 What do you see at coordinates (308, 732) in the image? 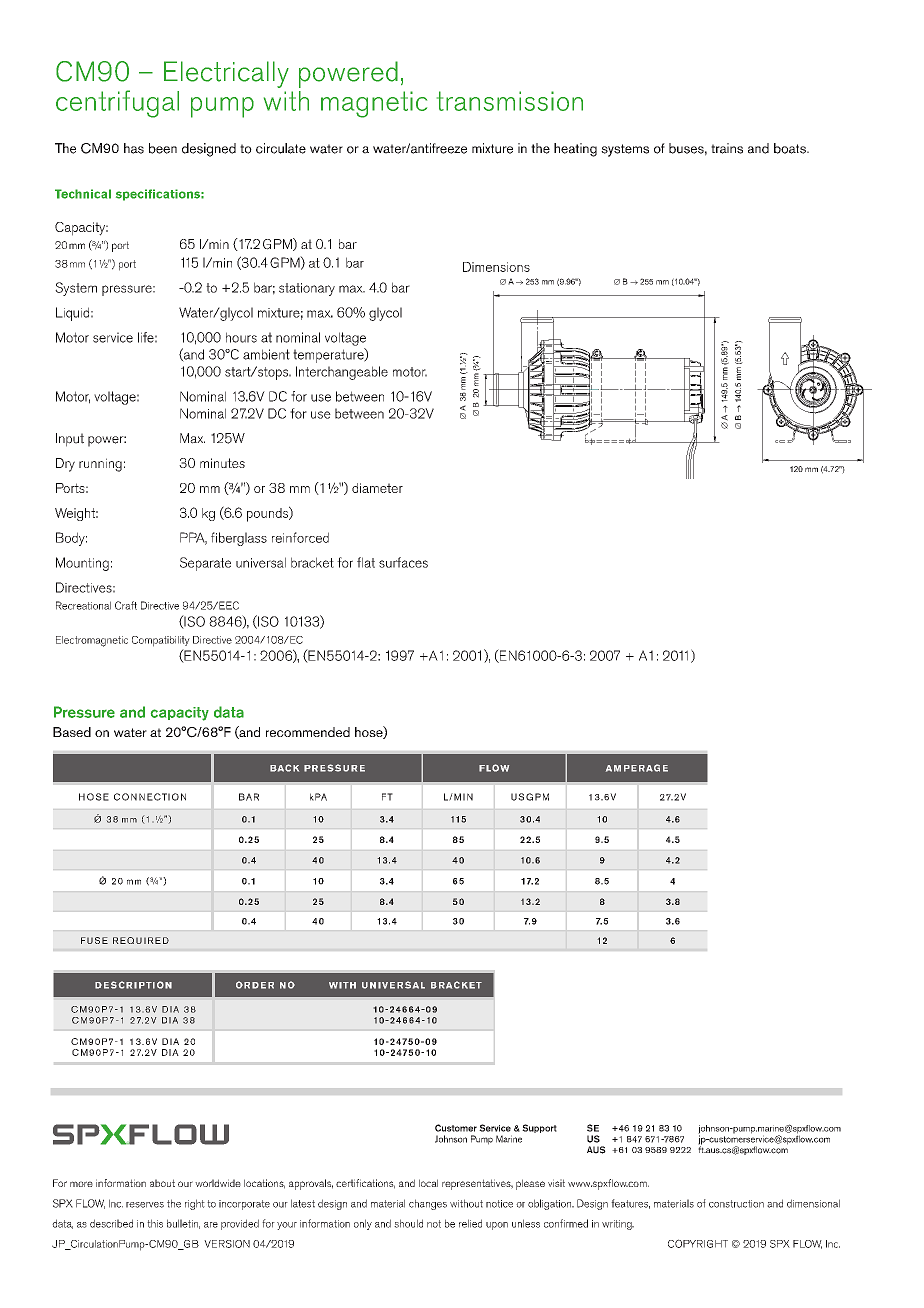
I see `recommended` at bounding box center [308, 732].
